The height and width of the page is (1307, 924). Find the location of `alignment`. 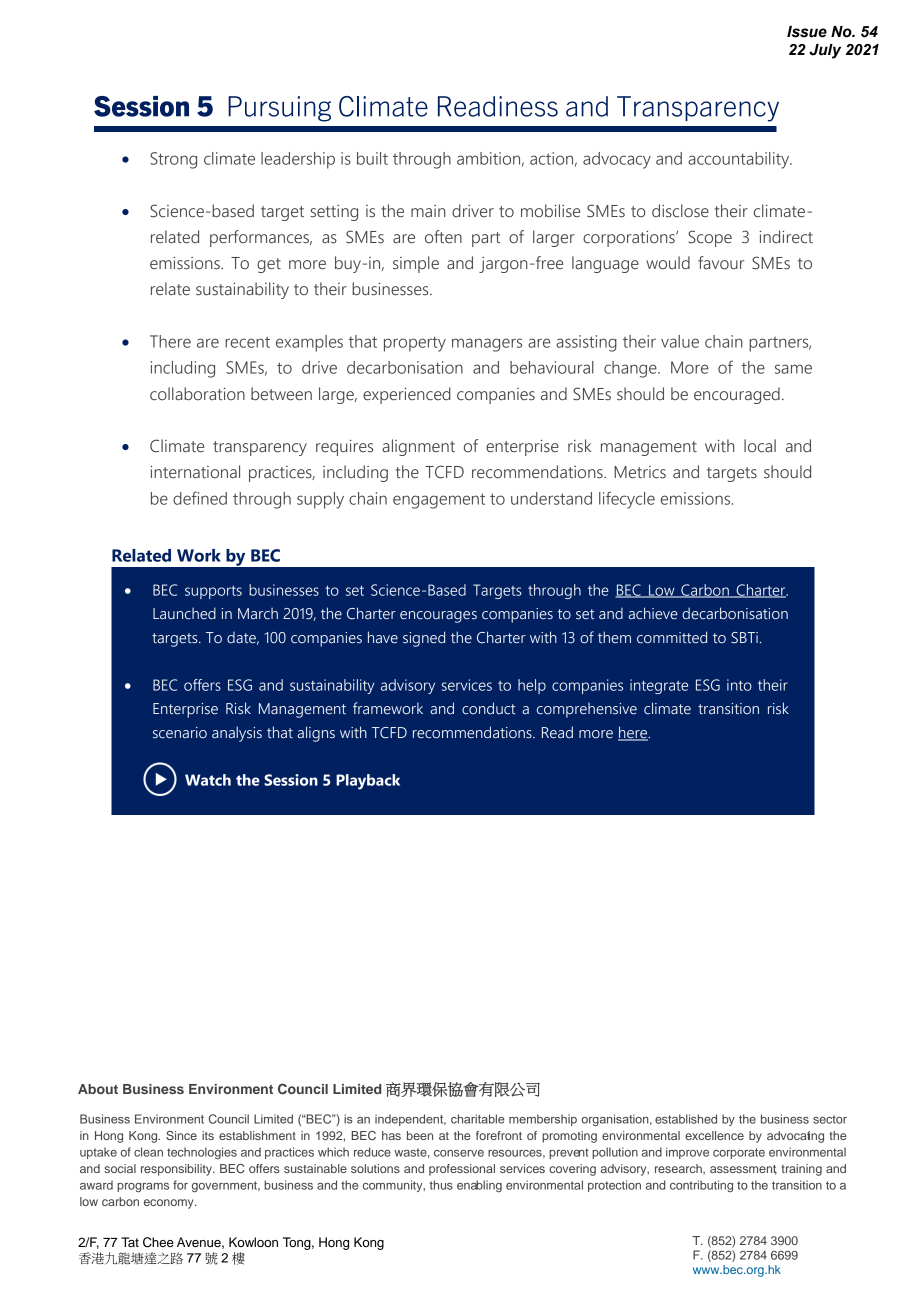

alignment is located at coordinates (418, 447).
